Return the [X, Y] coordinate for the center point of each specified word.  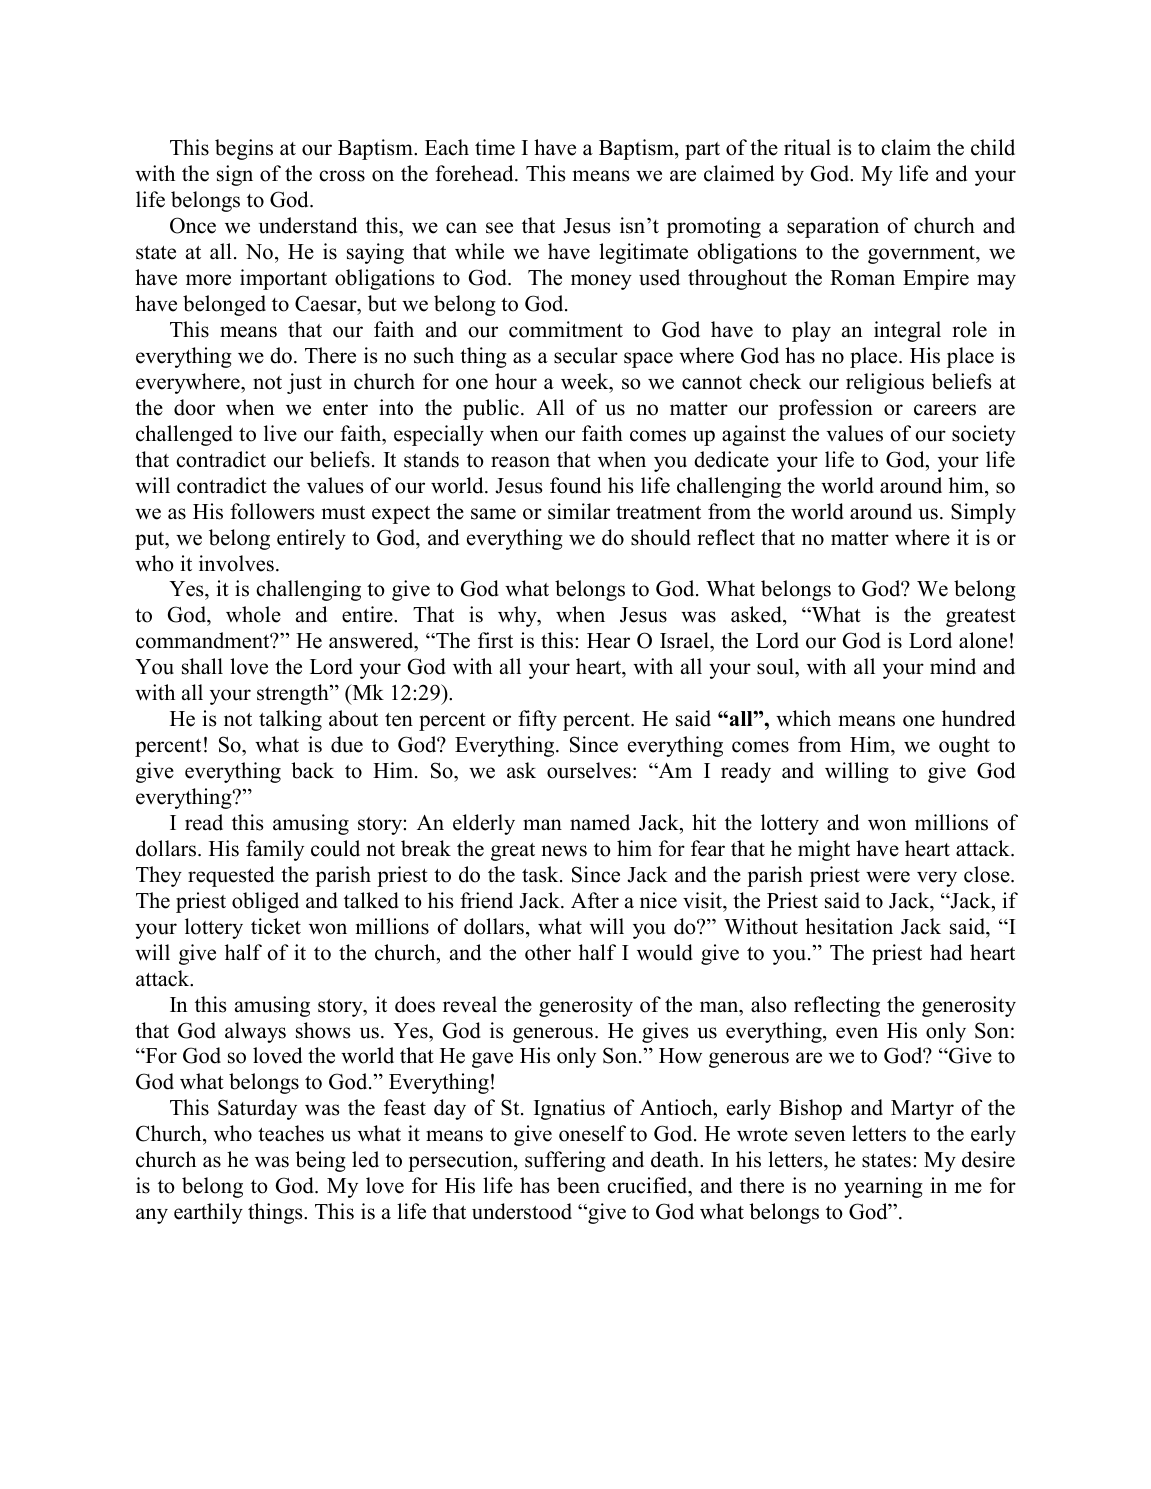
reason [520, 462]
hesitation [849, 926]
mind [953, 666]
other [548, 952]
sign [235, 175]
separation [833, 227]
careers [945, 410]
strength [294, 694]
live [280, 433]
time [495, 147]
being [320, 1161]
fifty [537, 720]
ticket [276, 926]
